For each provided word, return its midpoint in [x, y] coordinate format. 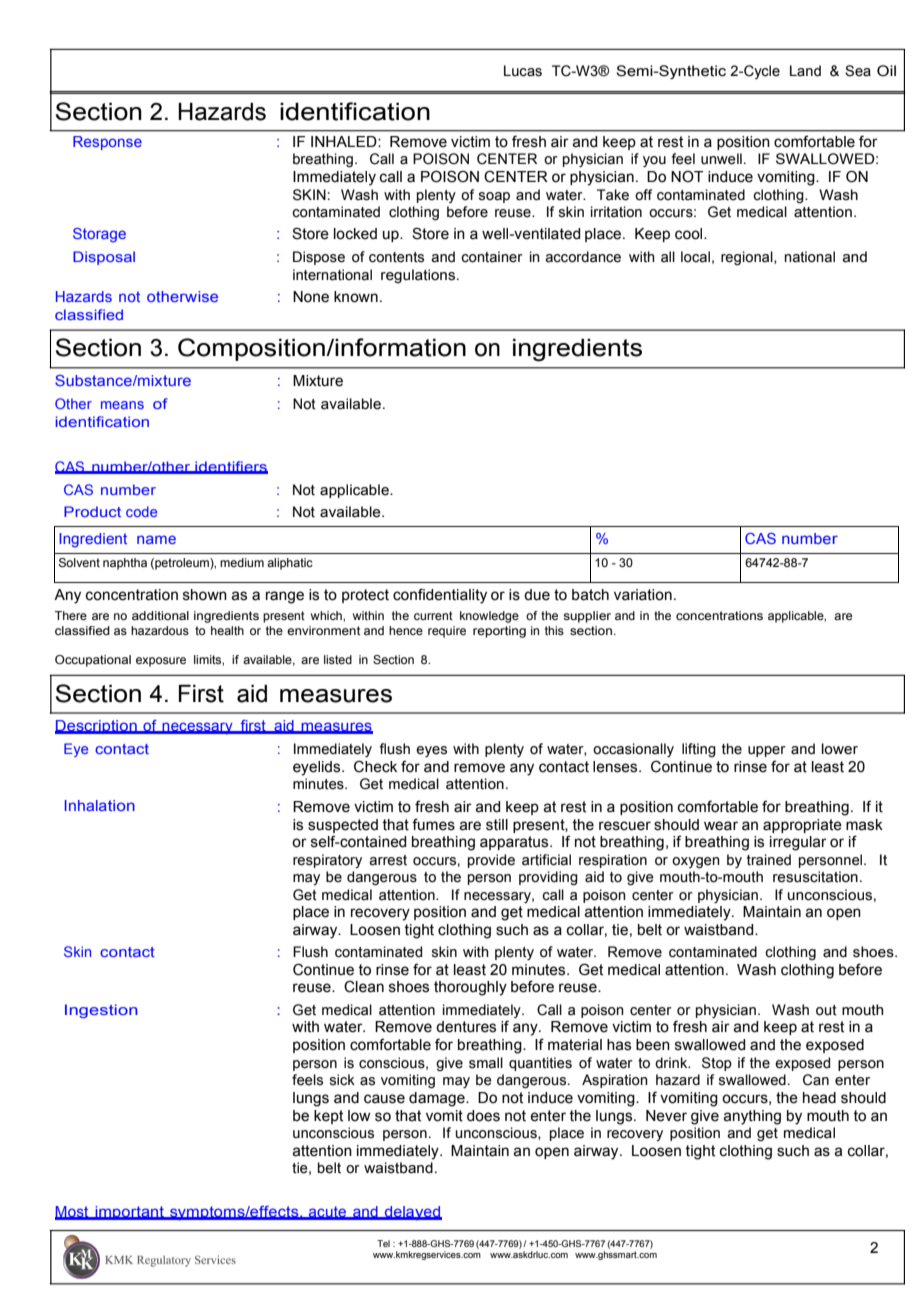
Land [805, 71]
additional [160, 615]
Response [107, 143]
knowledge [489, 617]
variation [643, 595]
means [122, 405]
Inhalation [100, 805]
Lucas [523, 71]
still [497, 825]
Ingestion [101, 1011]
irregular [798, 843]
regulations [419, 276]
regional [748, 258]
